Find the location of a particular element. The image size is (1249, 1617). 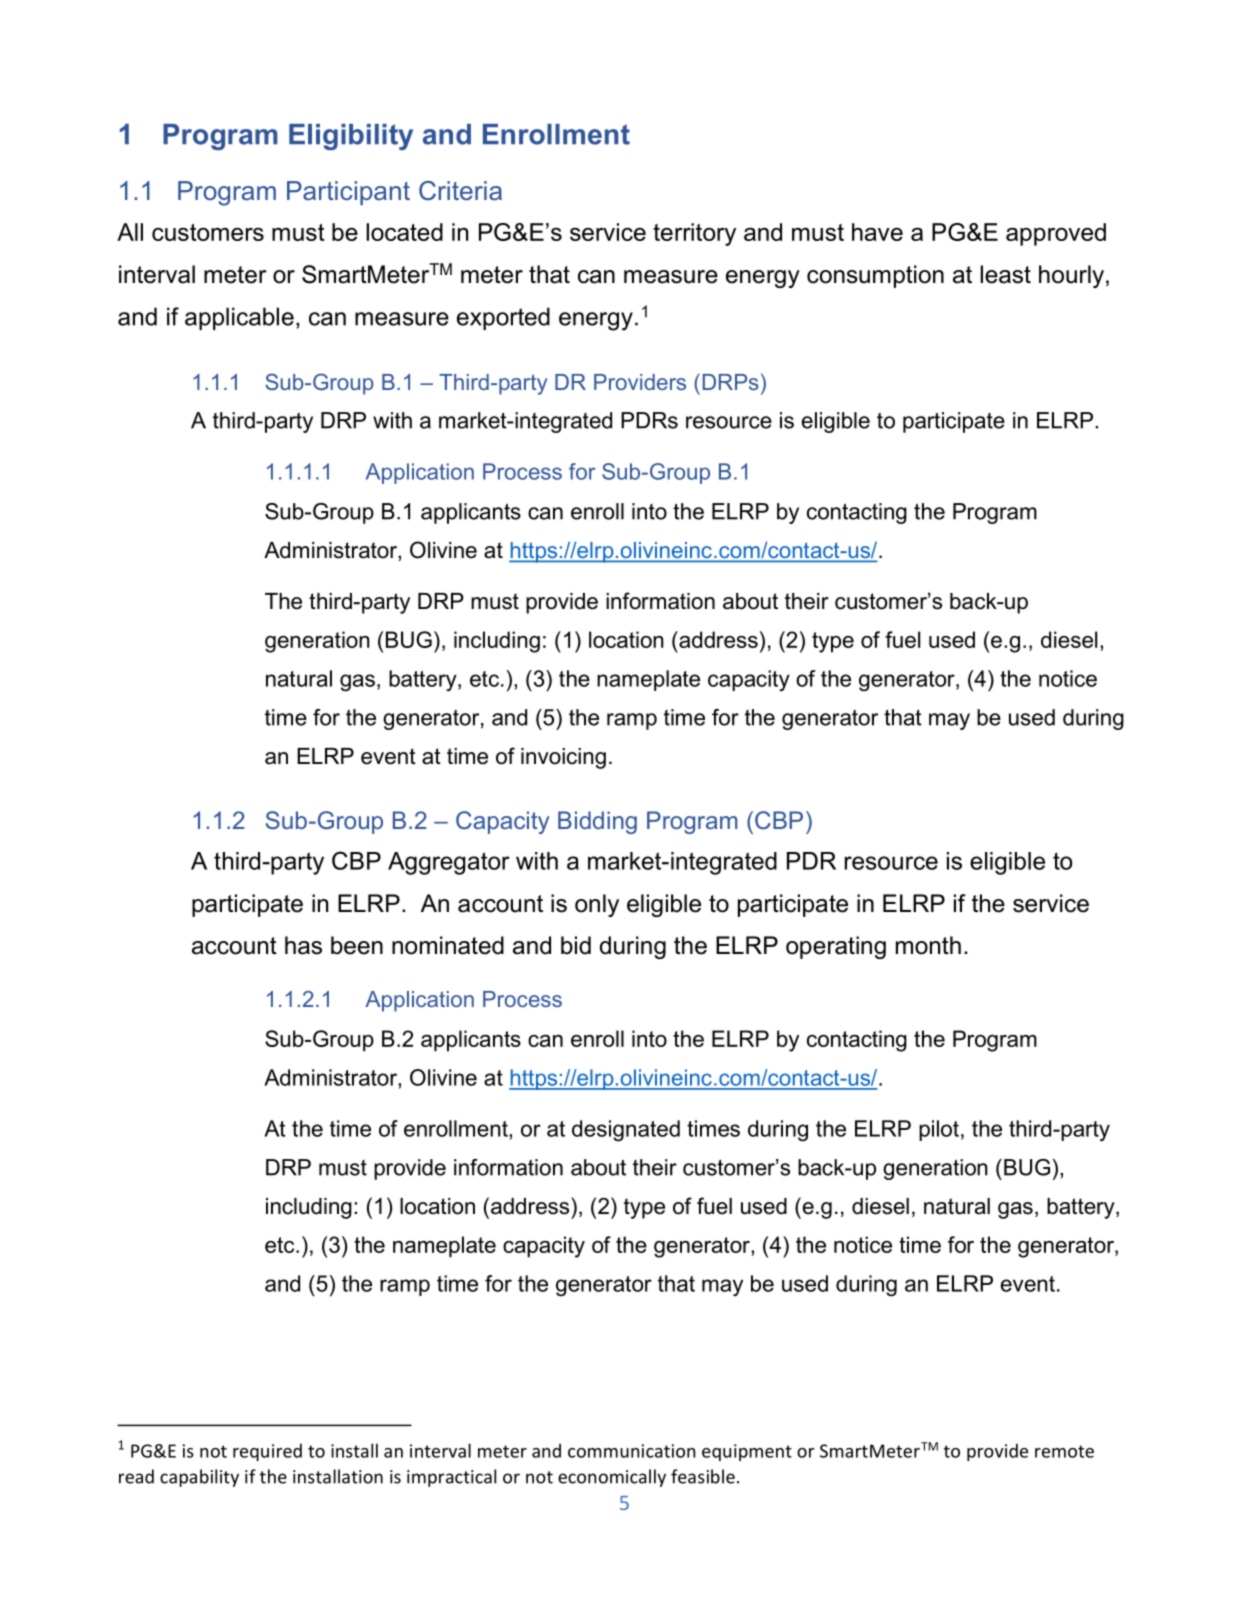

have is located at coordinates (877, 232).
